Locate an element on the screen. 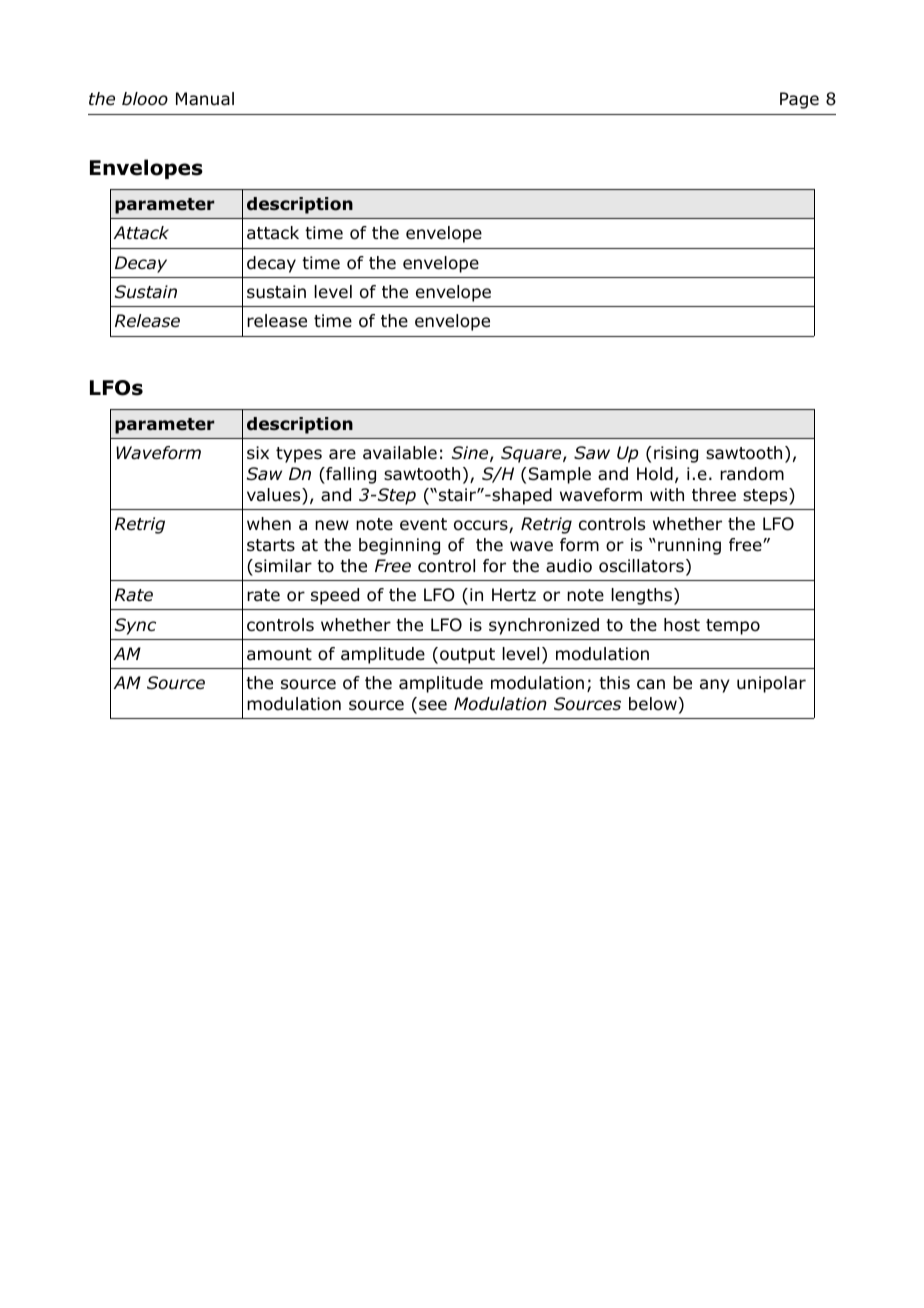 The height and width of the screenshot is (1308, 924). blooo is located at coordinates (145, 99).
